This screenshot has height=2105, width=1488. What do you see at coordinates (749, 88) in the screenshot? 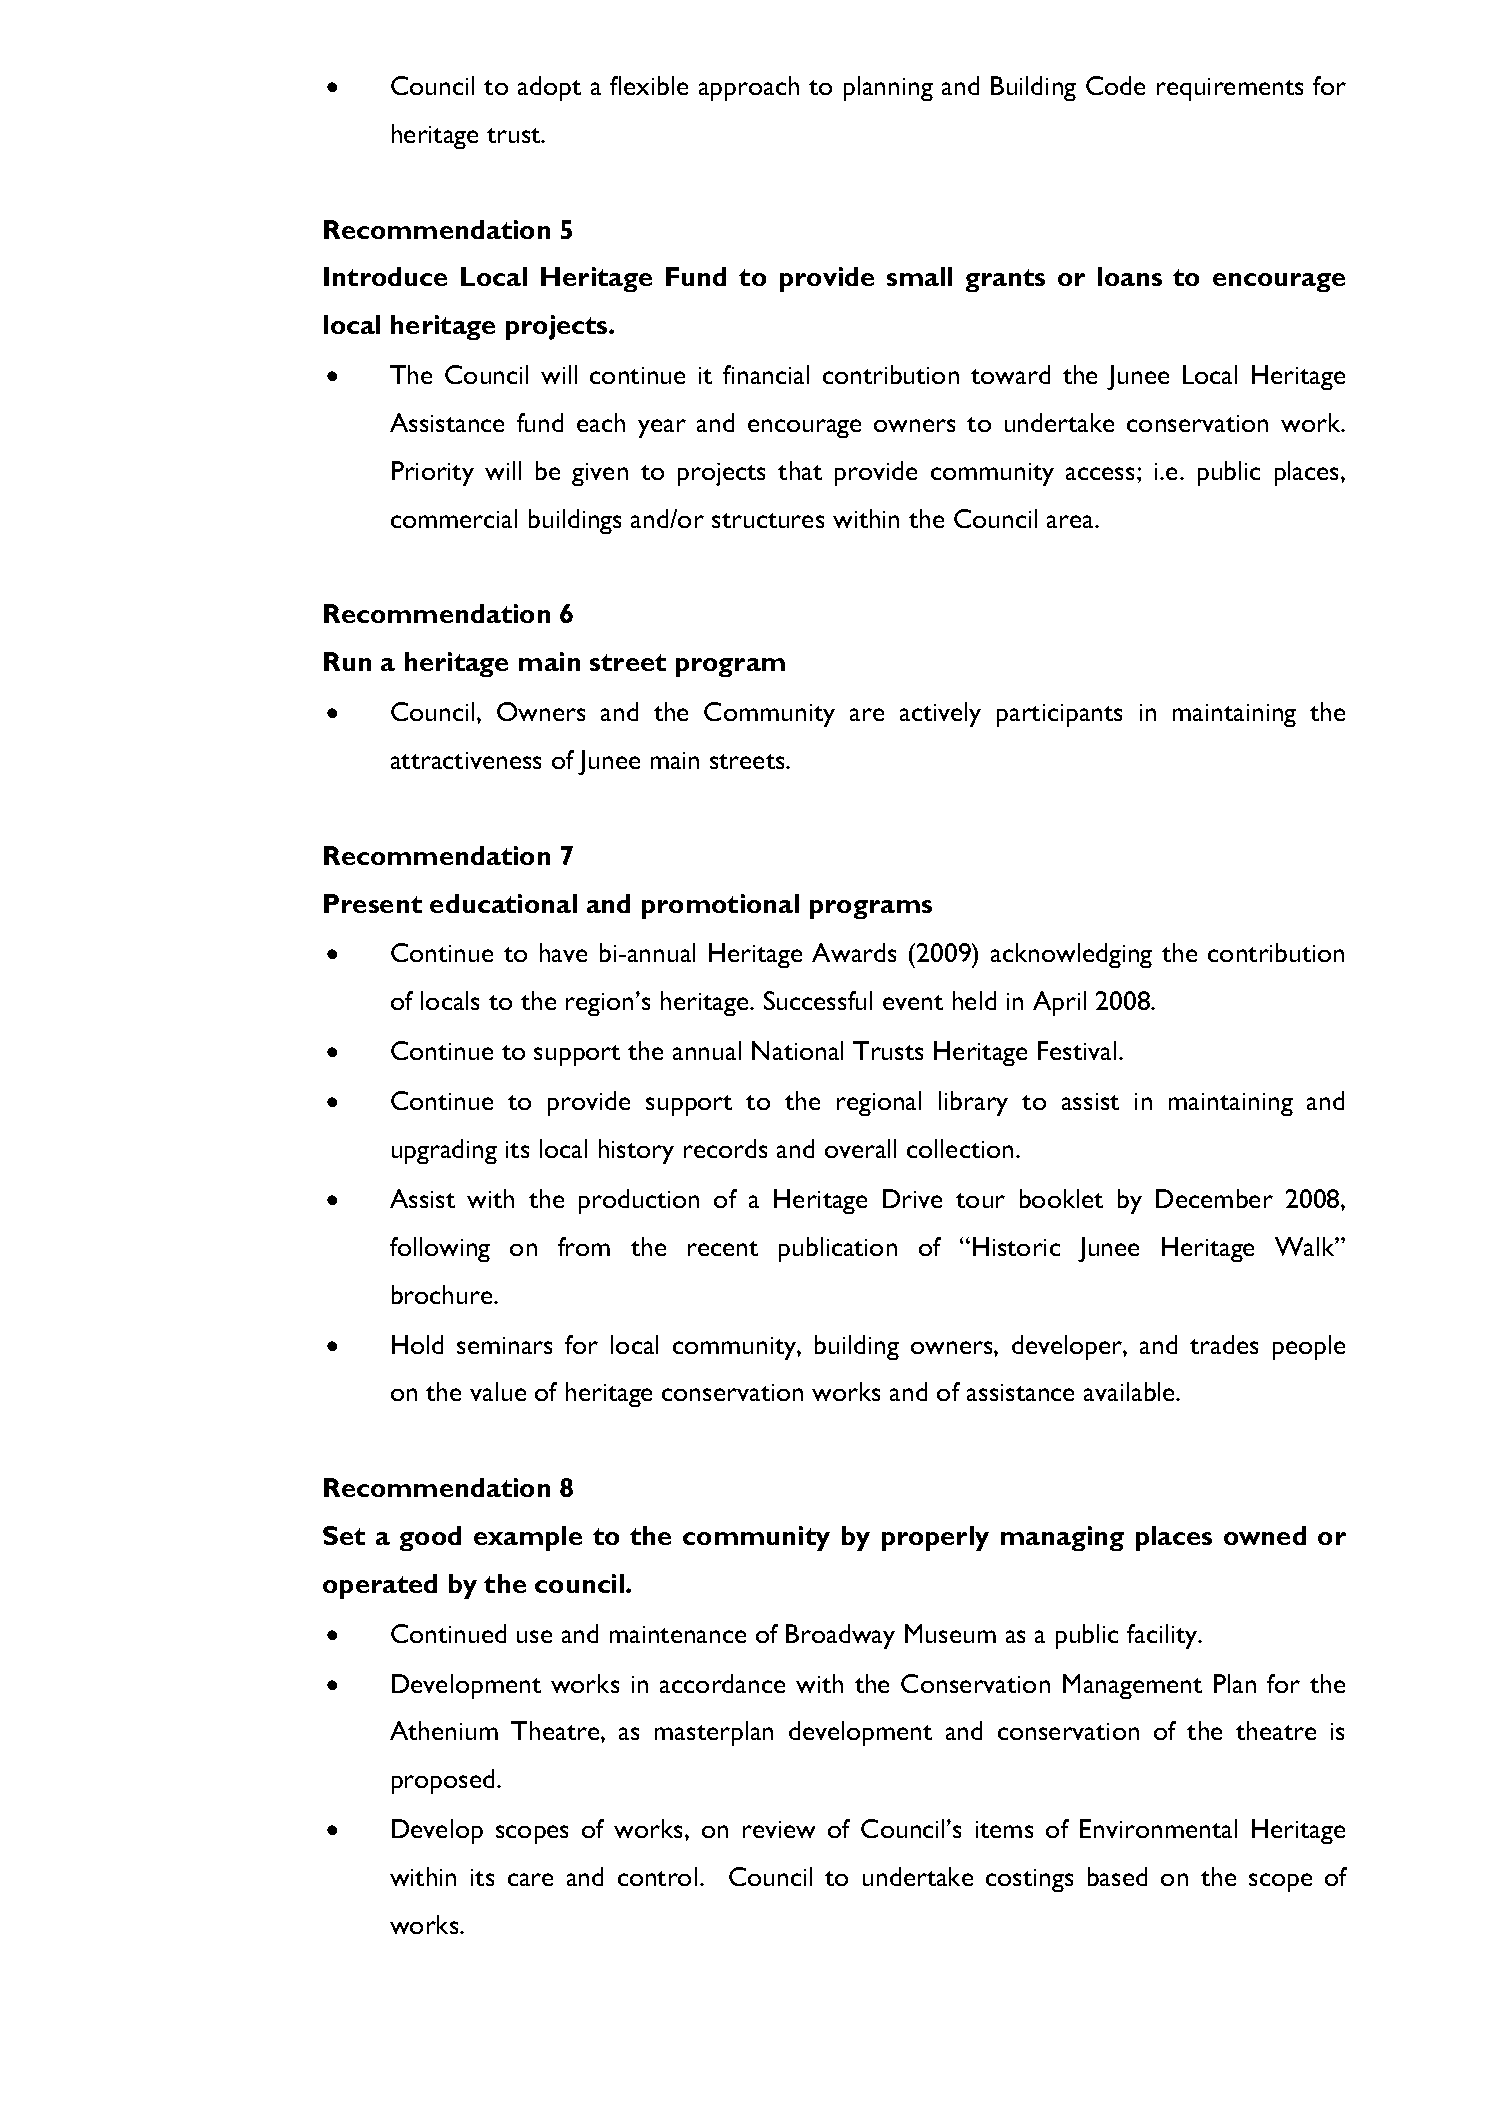
I see `approach` at bounding box center [749, 88].
